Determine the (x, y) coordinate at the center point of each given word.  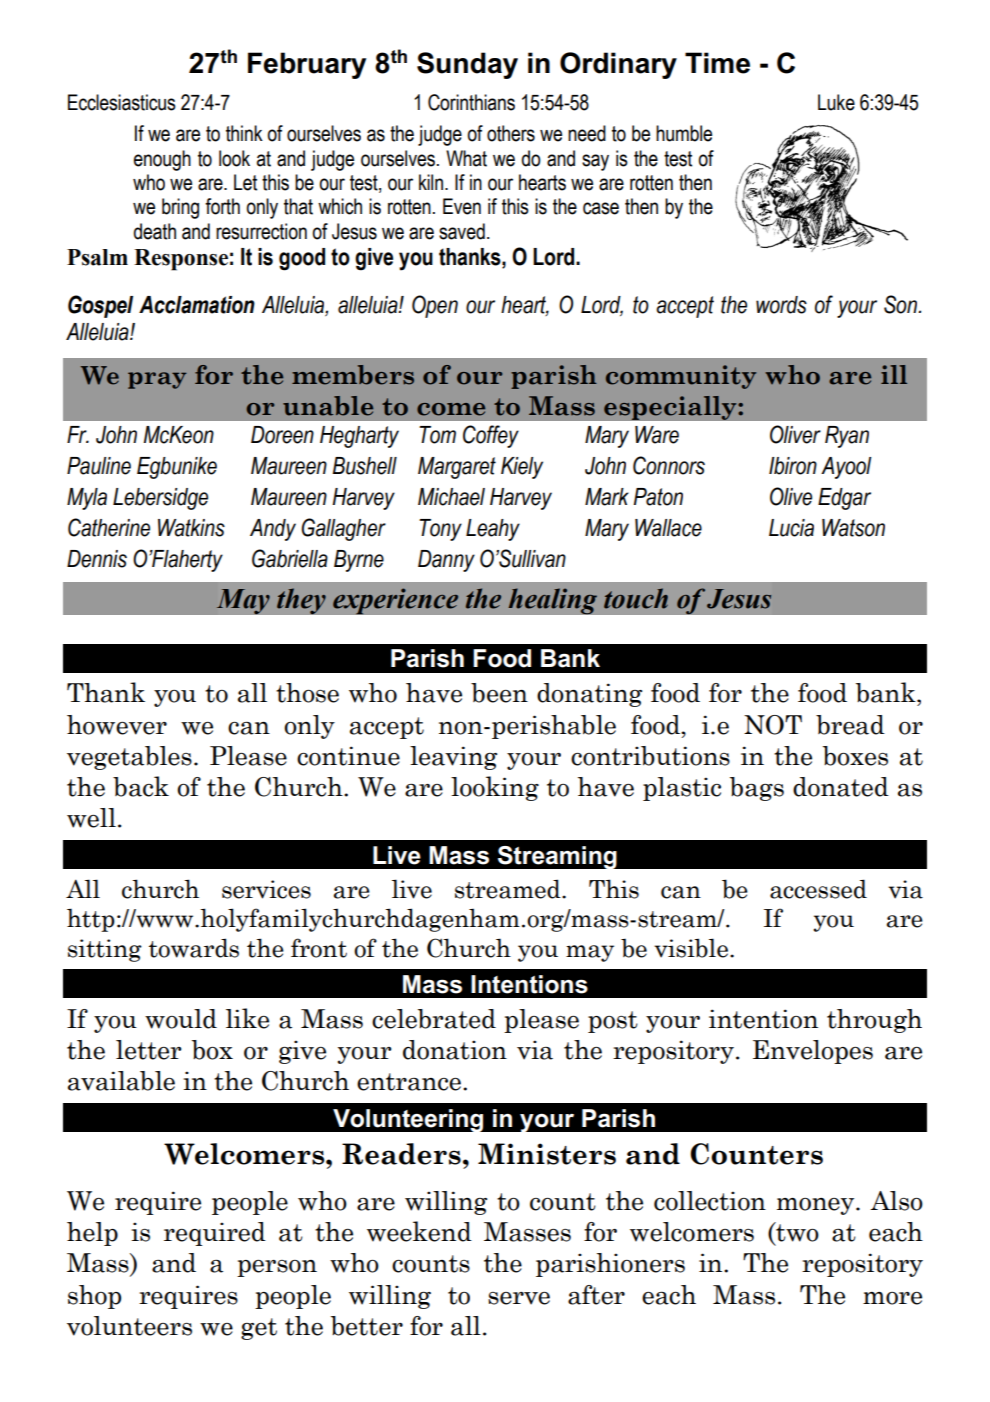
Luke (836, 102)
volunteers (129, 1326)
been (499, 693)
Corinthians (471, 102)
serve (519, 1298)
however (117, 725)
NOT (773, 725)
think (244, 133)
